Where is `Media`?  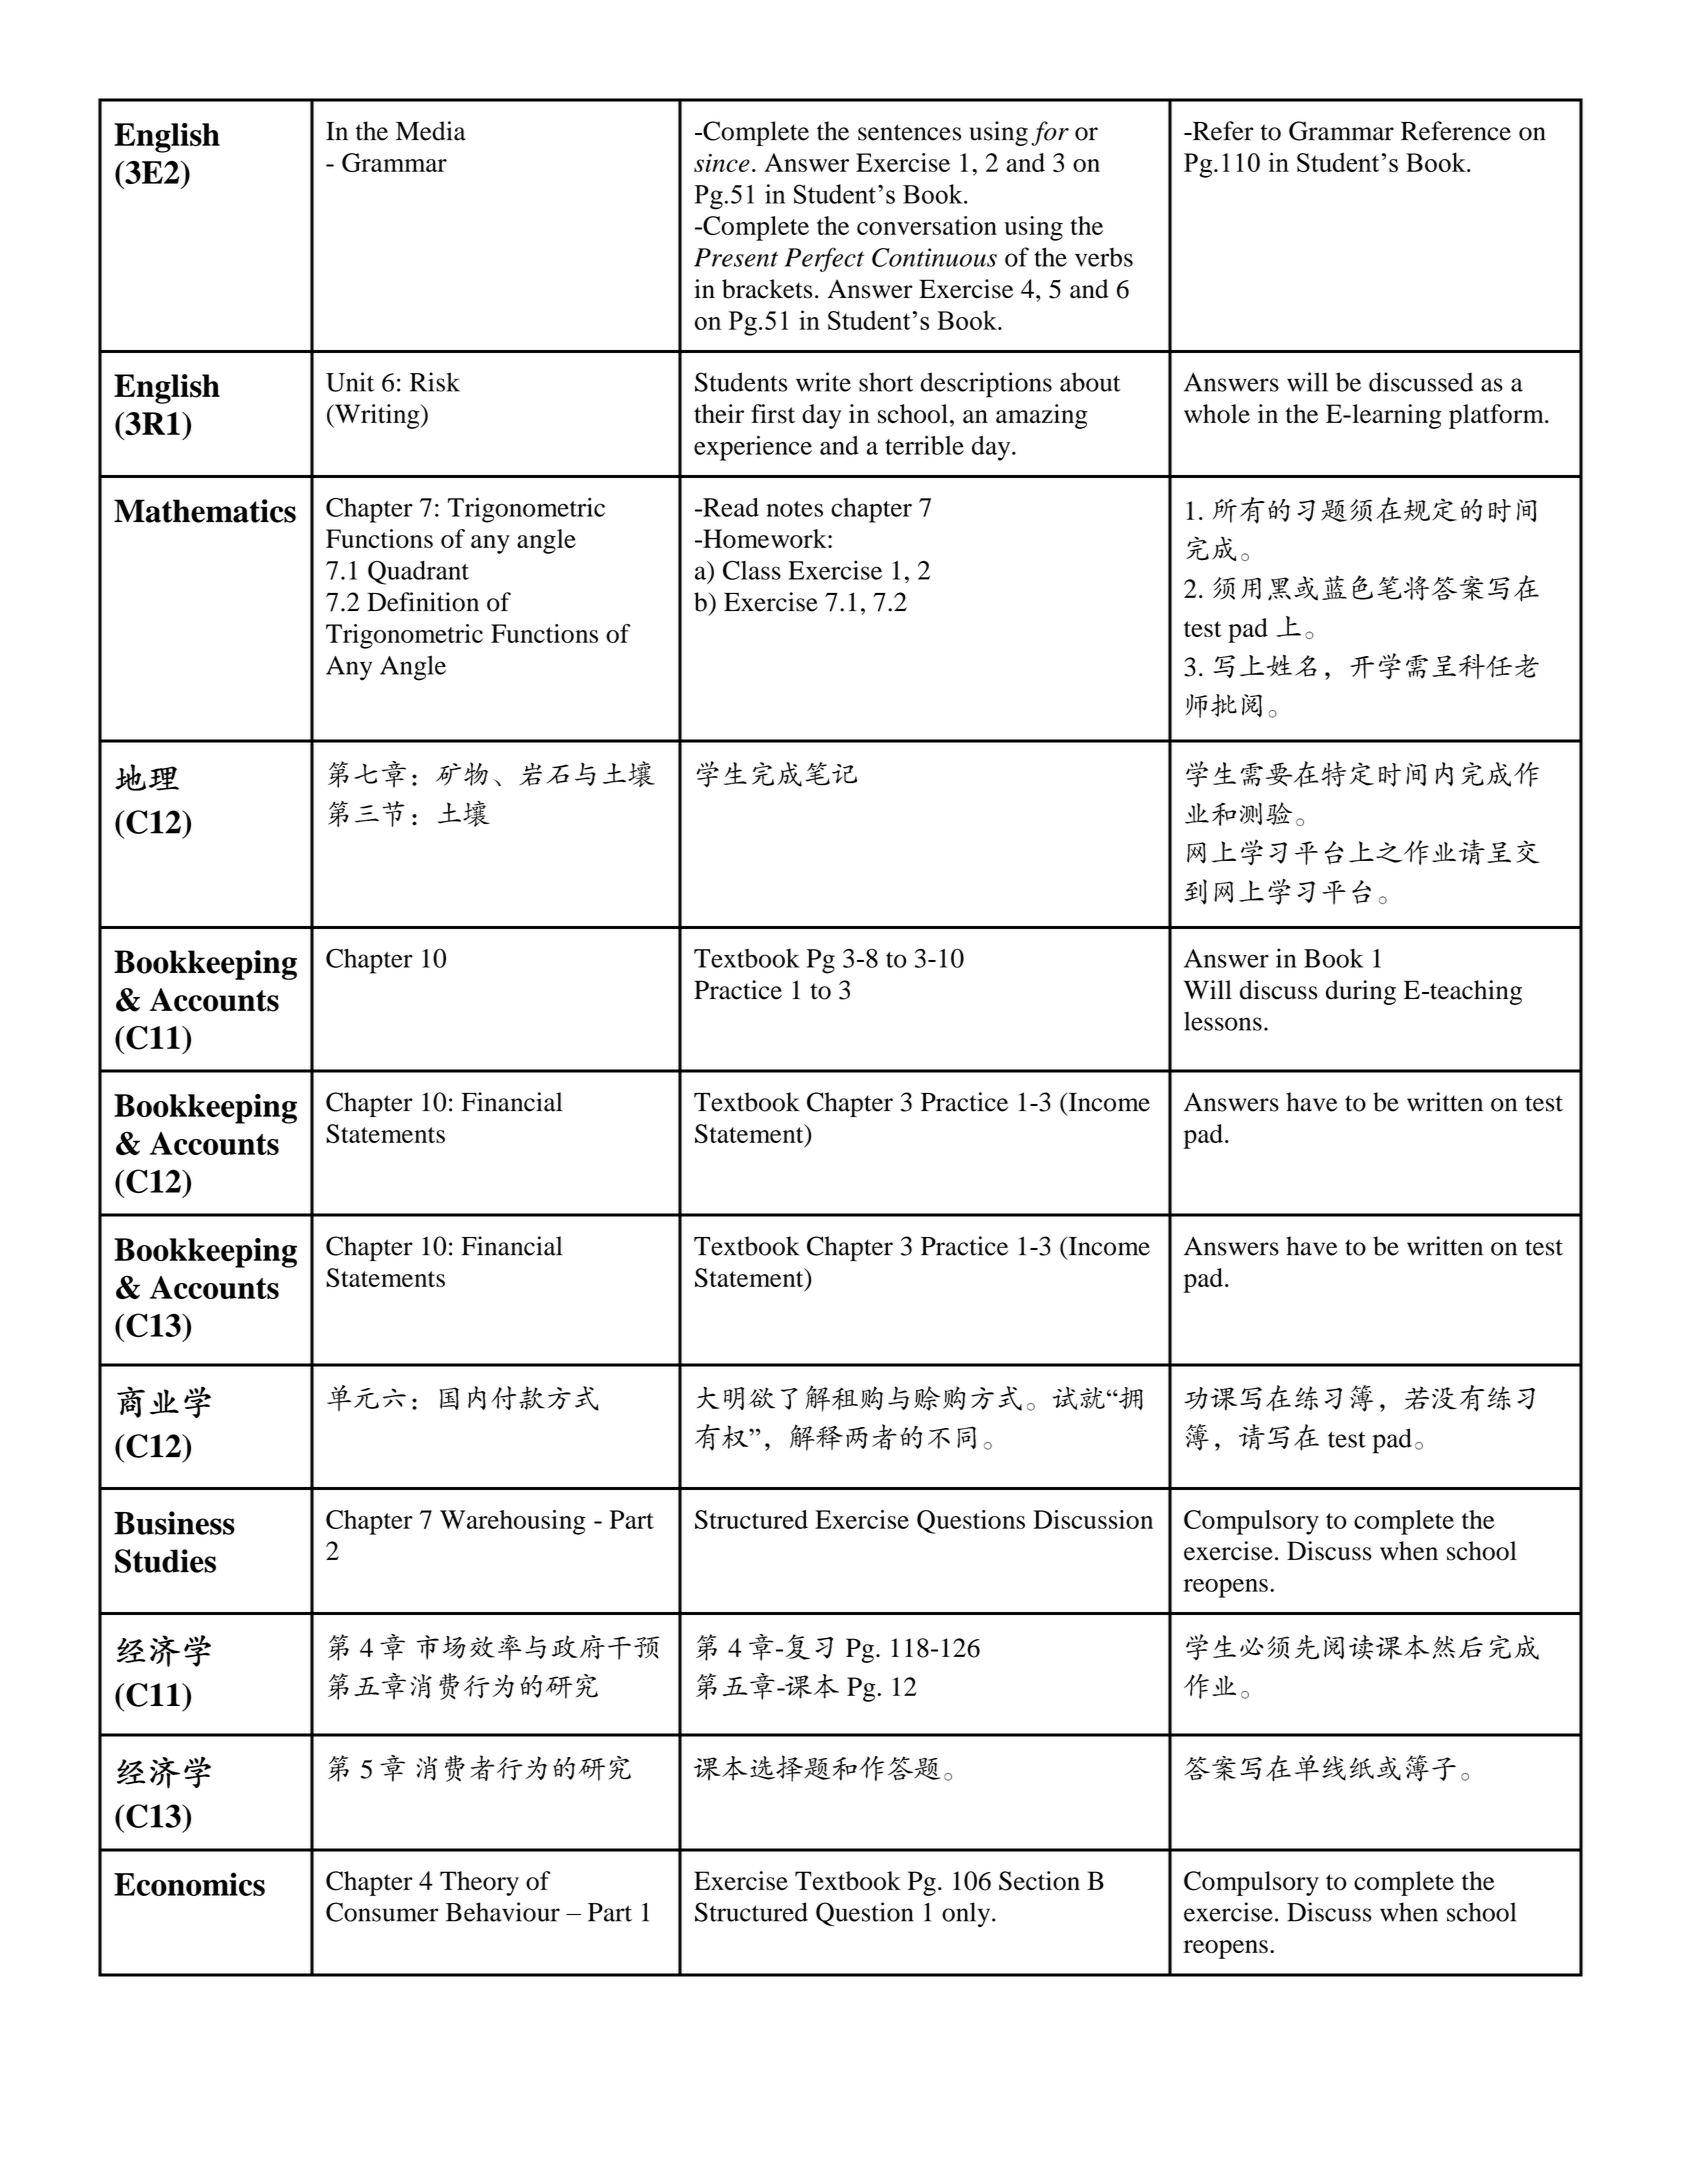
Media is located at coordinates (431, 131).
